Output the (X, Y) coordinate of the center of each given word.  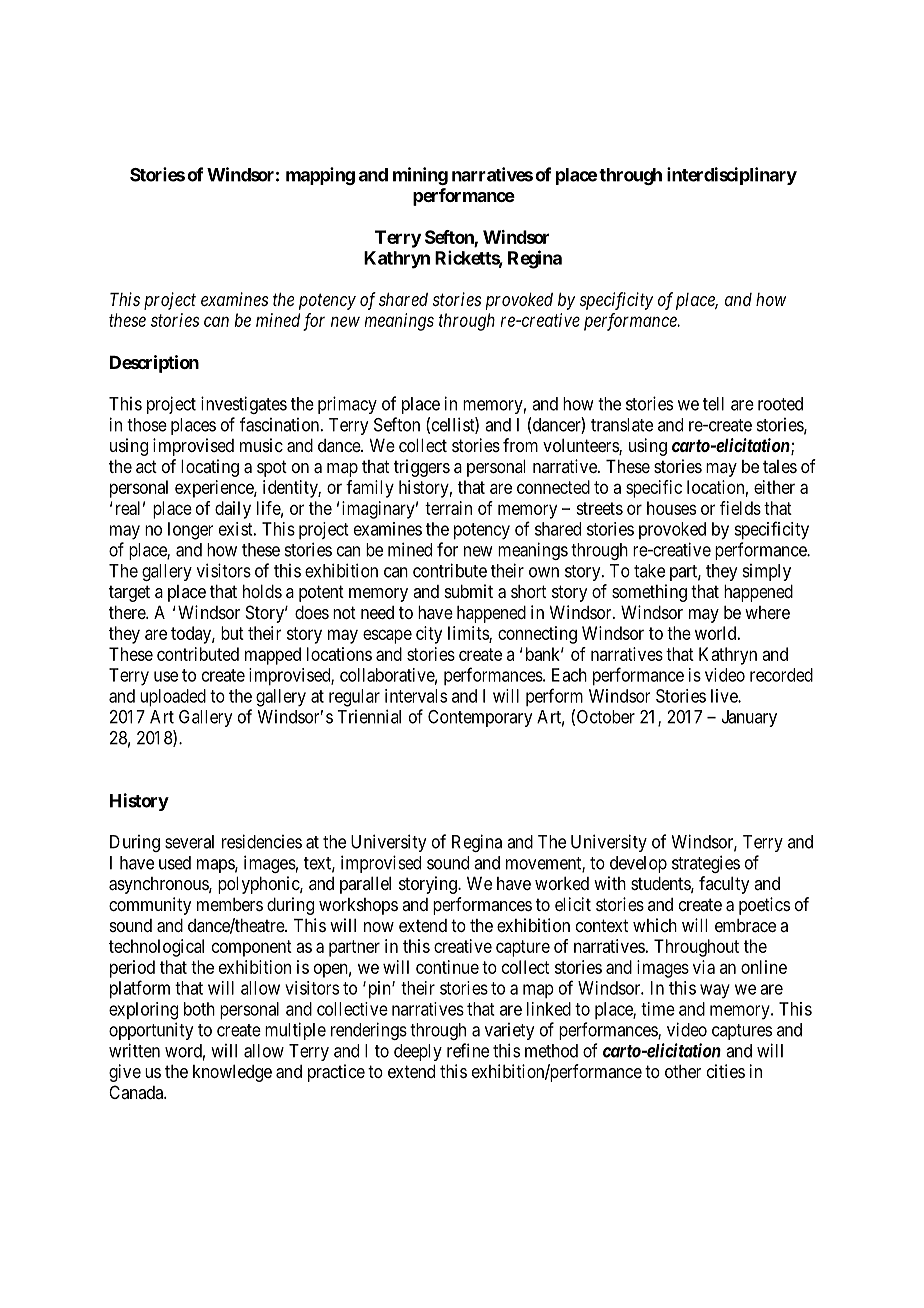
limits (469, 634)
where (767, 612)
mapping (320, 176)
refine (468, 1050)
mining (420, 176)
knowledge (232, 1073)
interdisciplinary (732, 176)
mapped (273, 656)
